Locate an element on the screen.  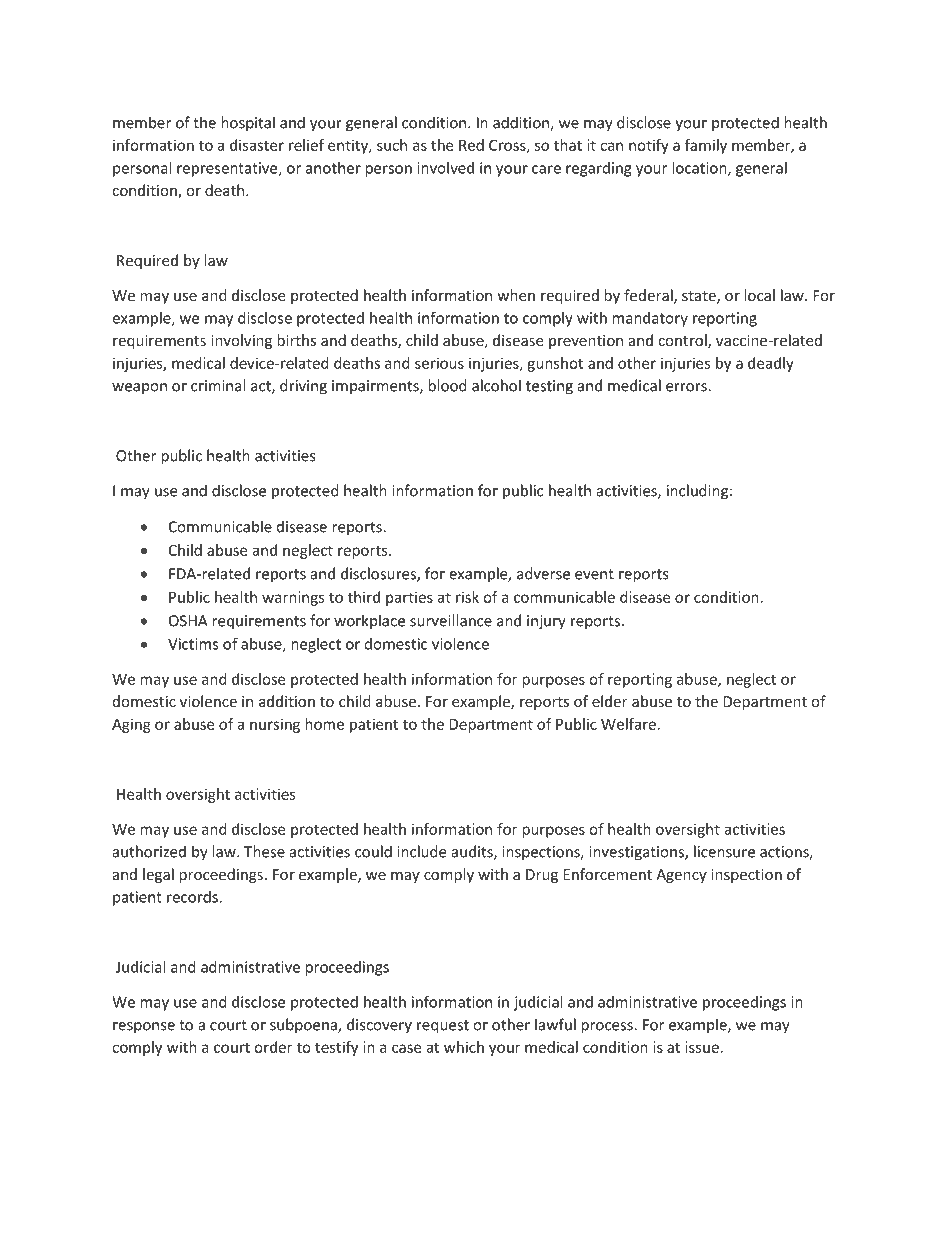
involved is located at coordinates (445, 168).
